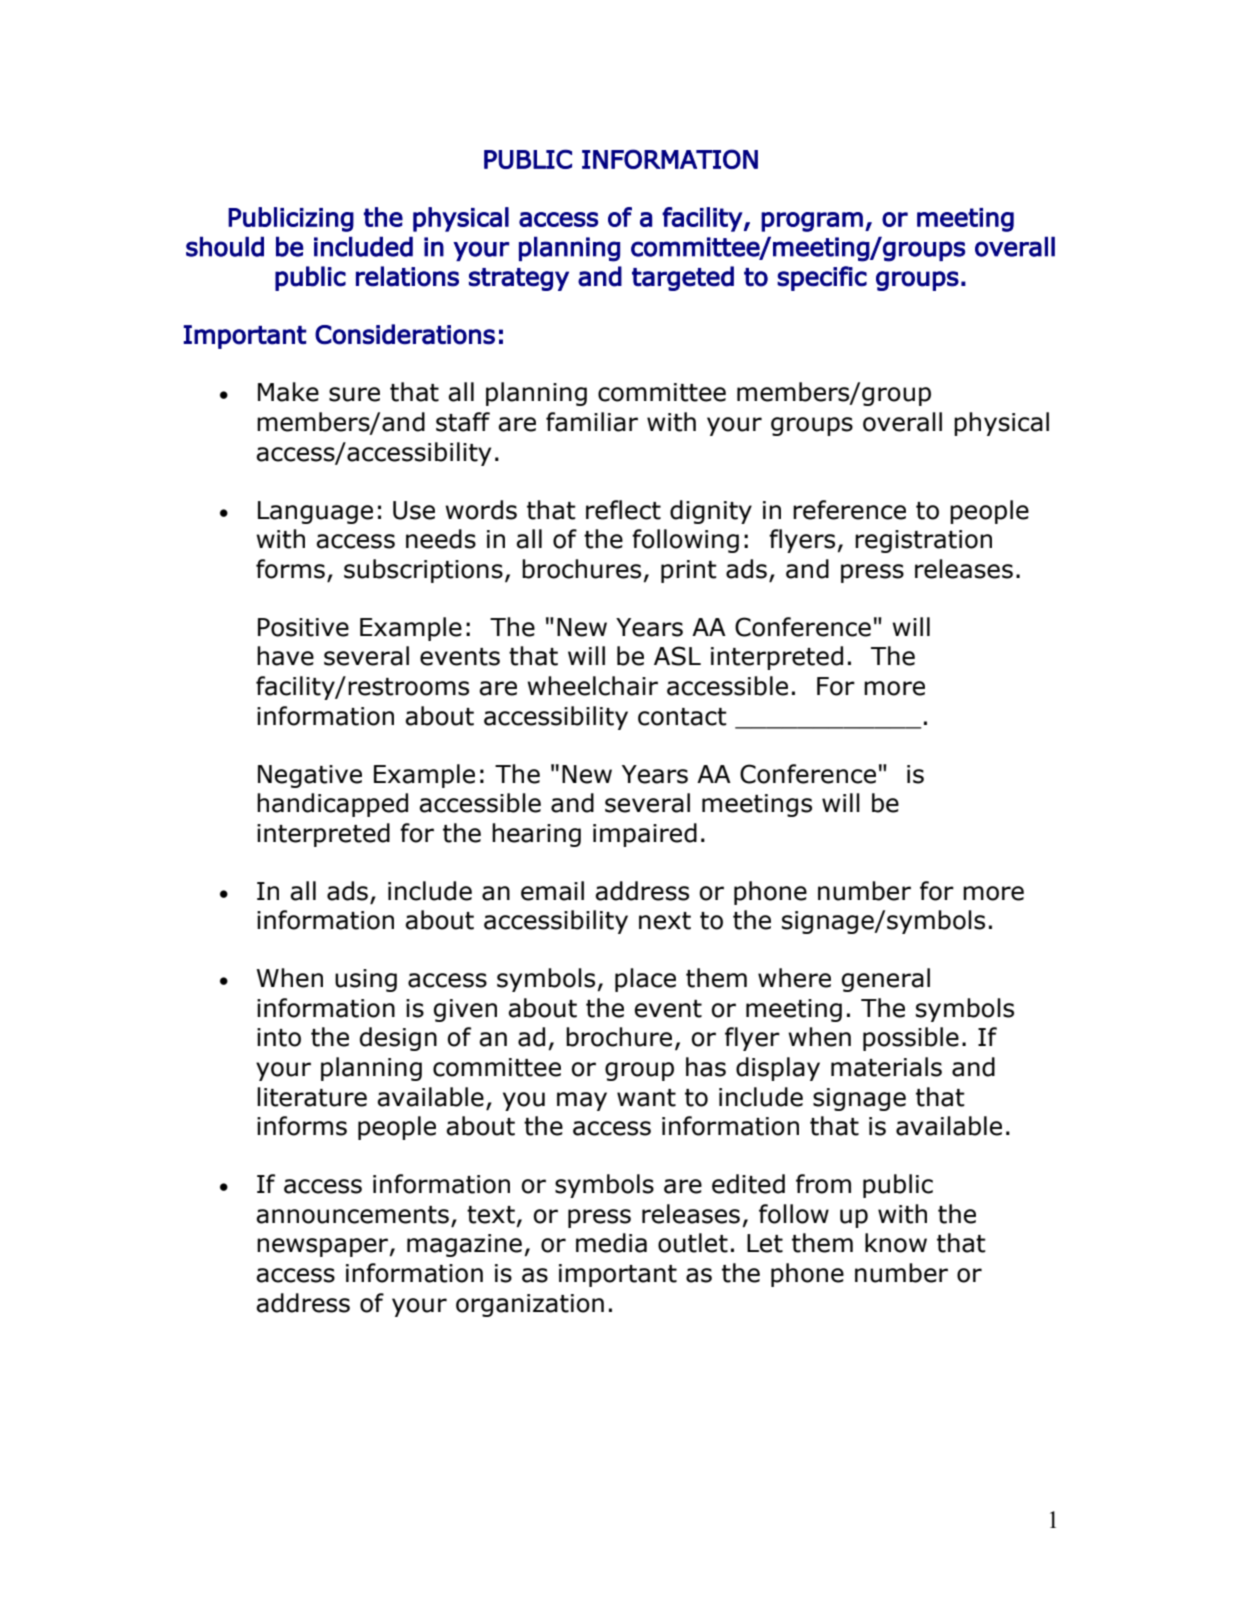  I want to click on hearing, so click(536, 835).
